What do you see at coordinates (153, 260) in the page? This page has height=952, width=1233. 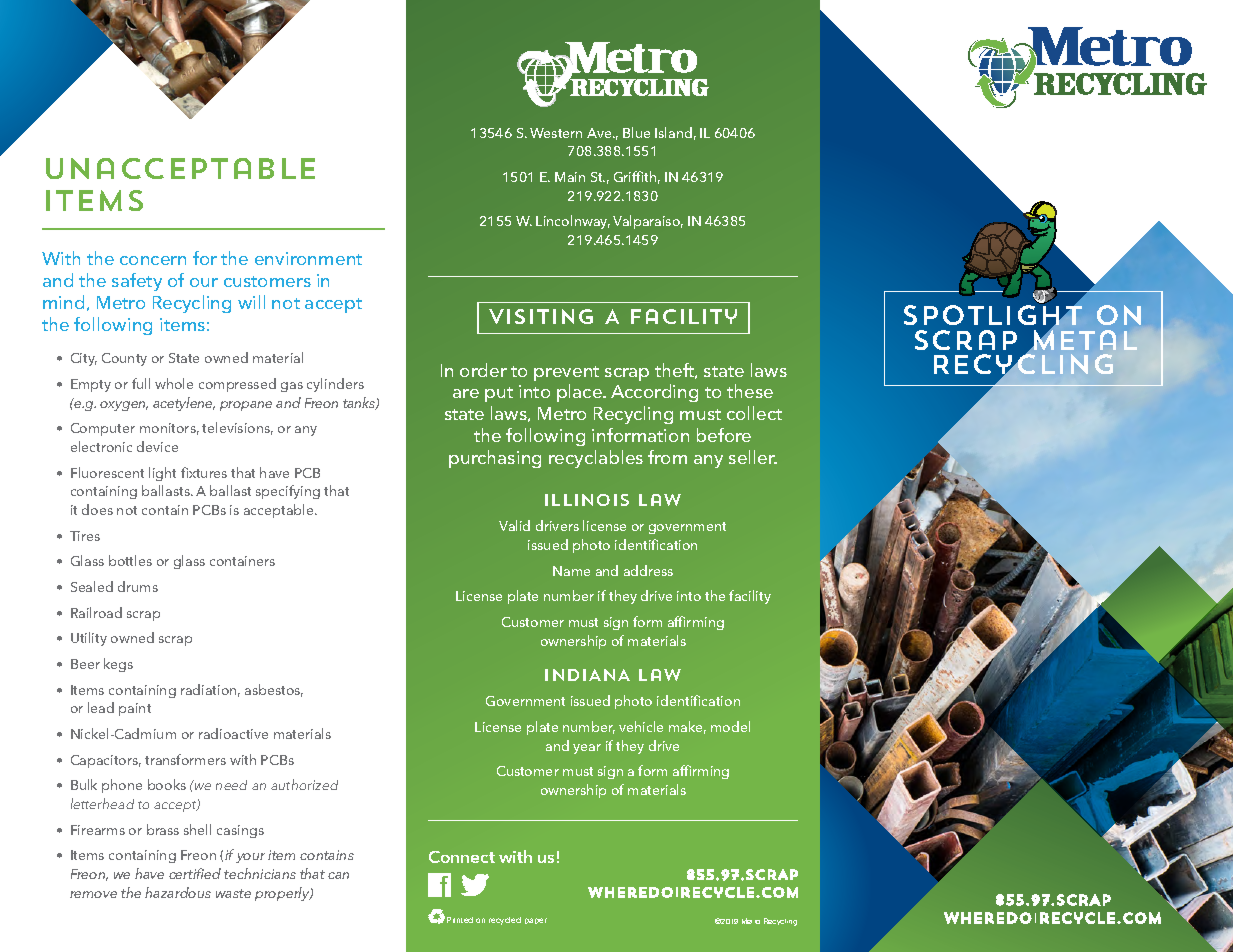 I see `concern` at bounding box center [153, 260].
